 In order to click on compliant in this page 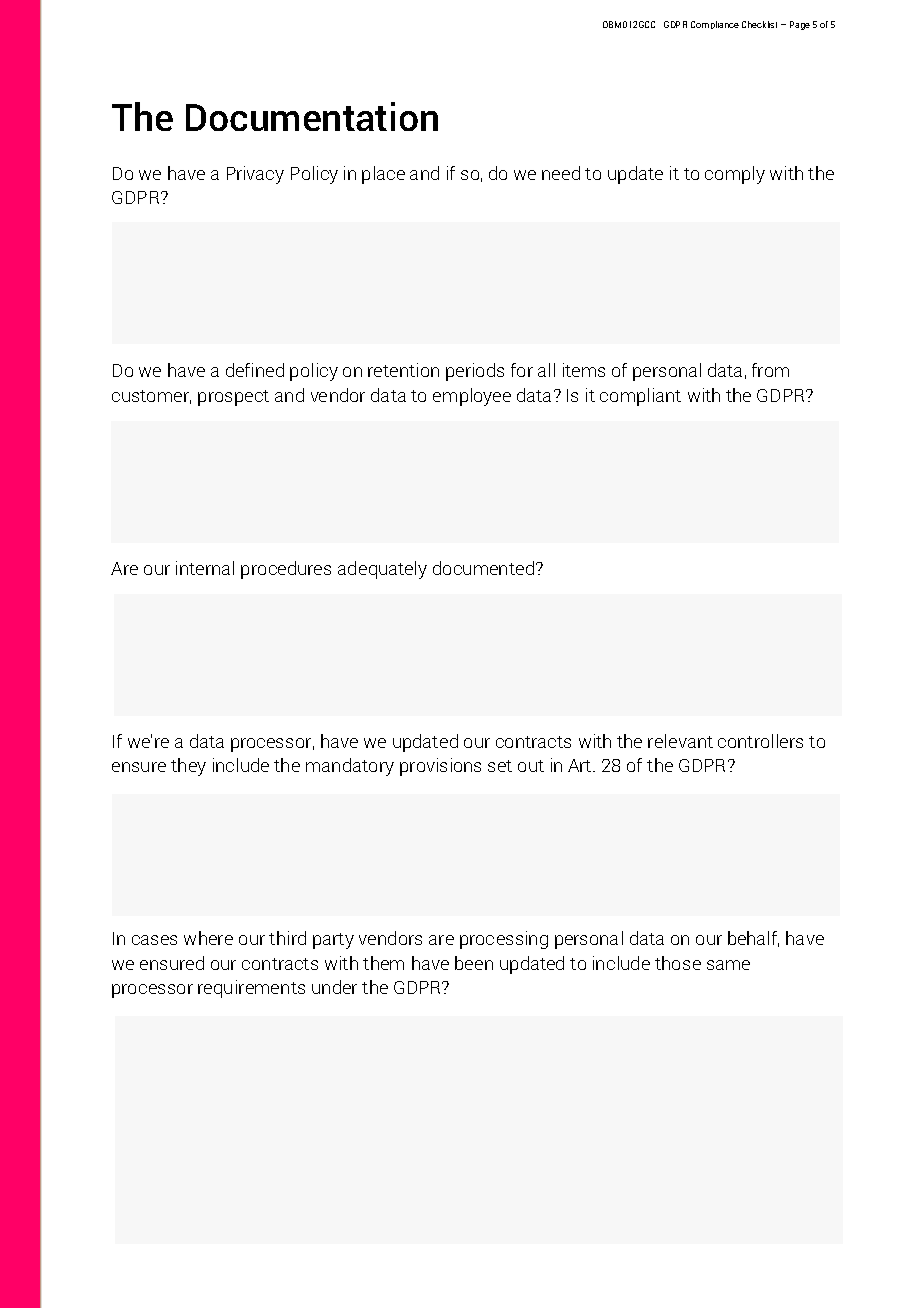, I will do `click(640, 397)`.
